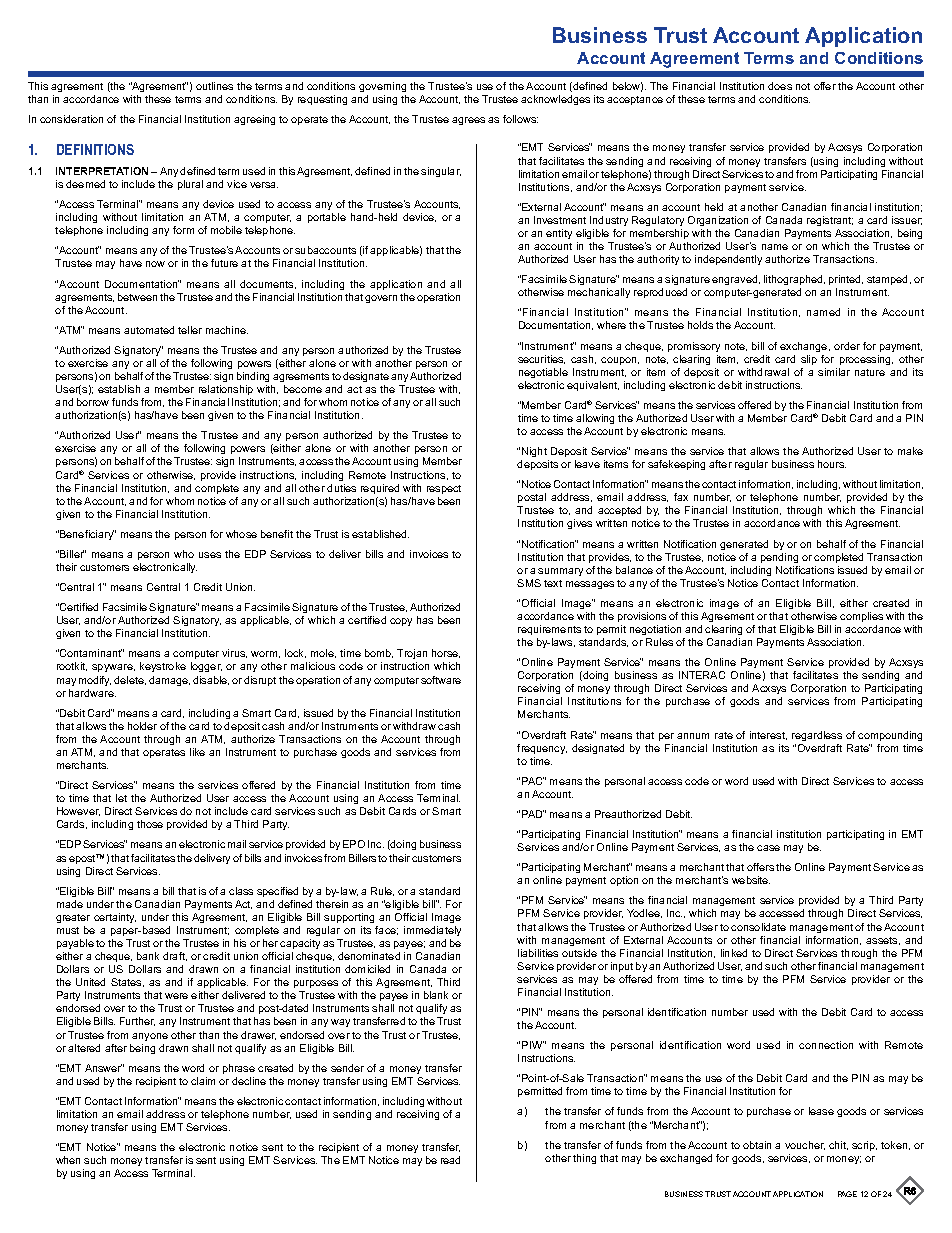 The image size is (952, 1233). What do you see at coordinates (468, 121) in the screenshot?
I see `agrees` at bounding box center [468, 121].
